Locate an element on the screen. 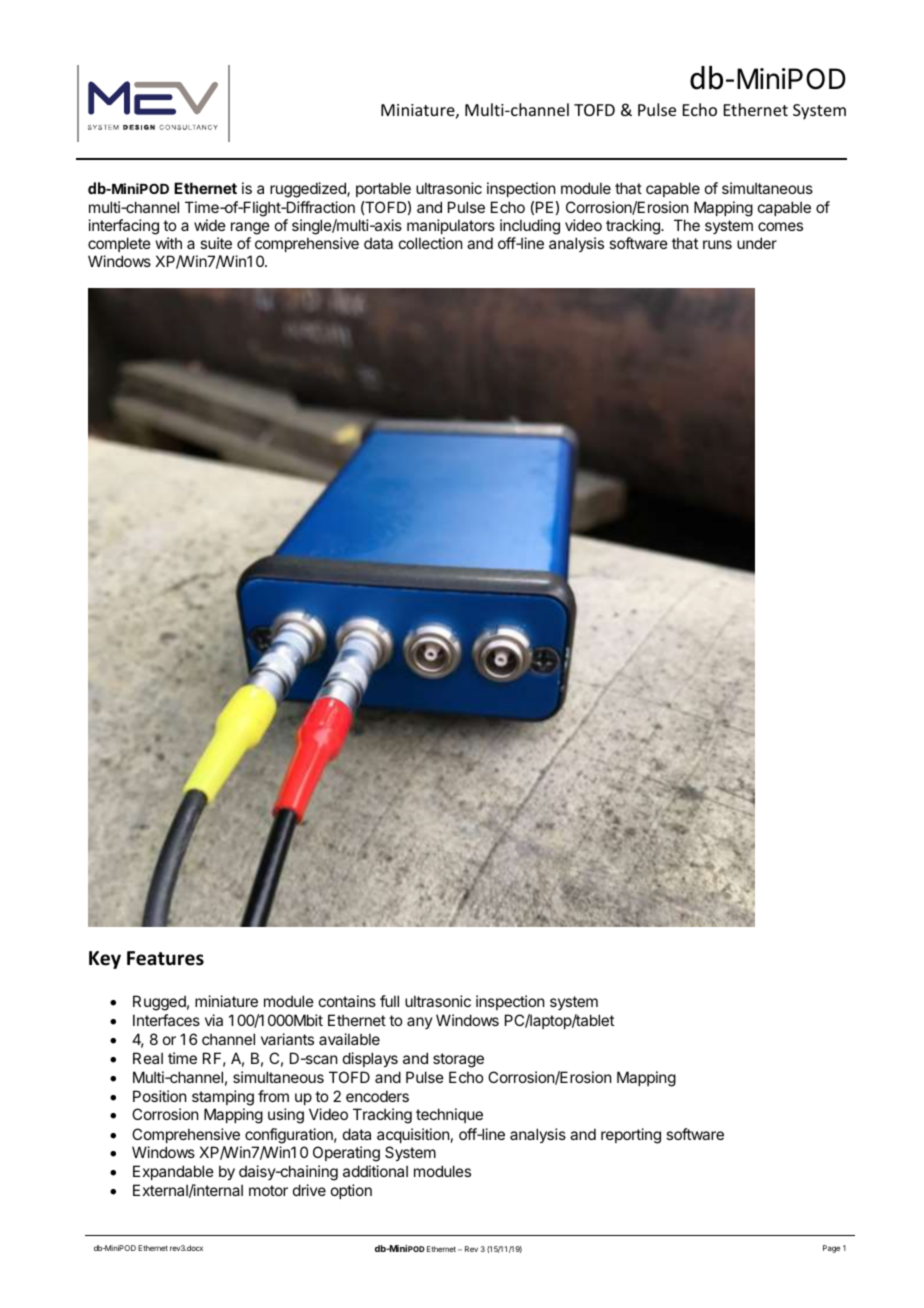 This screenshot has height=1308, width=924. with is located at coordinates (169, 243).
